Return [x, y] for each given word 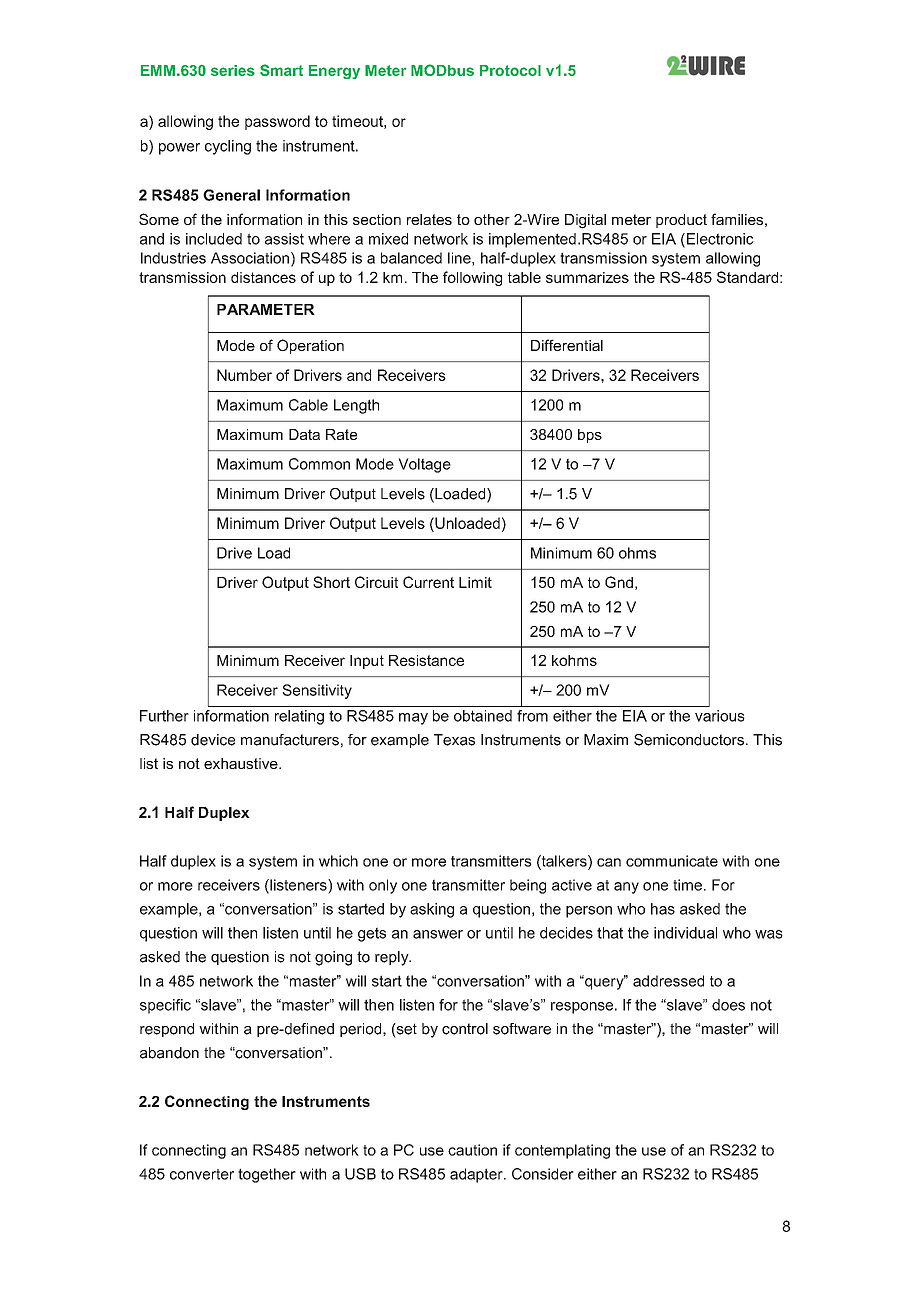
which [338, 861]
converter [202, 1174]
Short [331, 582]
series [233, 70]
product [681, 221]
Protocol [510, 70]
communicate [672, 861]
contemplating [562, 1151]
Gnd [619, 582]
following [472, 278]
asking [432, 910]
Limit [475, 582]
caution [472, 1150]
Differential [567, 345]
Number [244, 375]
